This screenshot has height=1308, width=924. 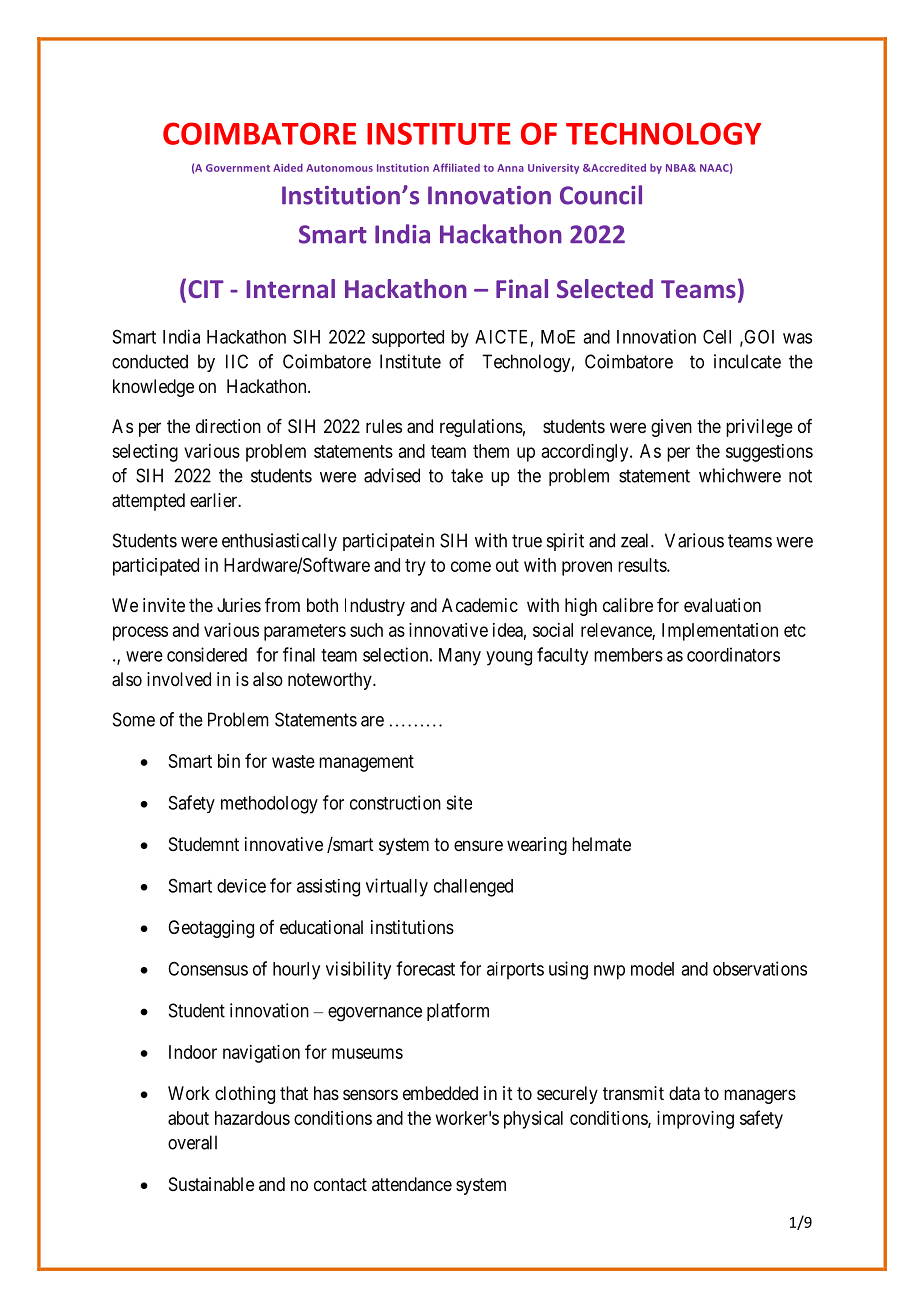 I want to click on observations, so click(x=760, y=968).
